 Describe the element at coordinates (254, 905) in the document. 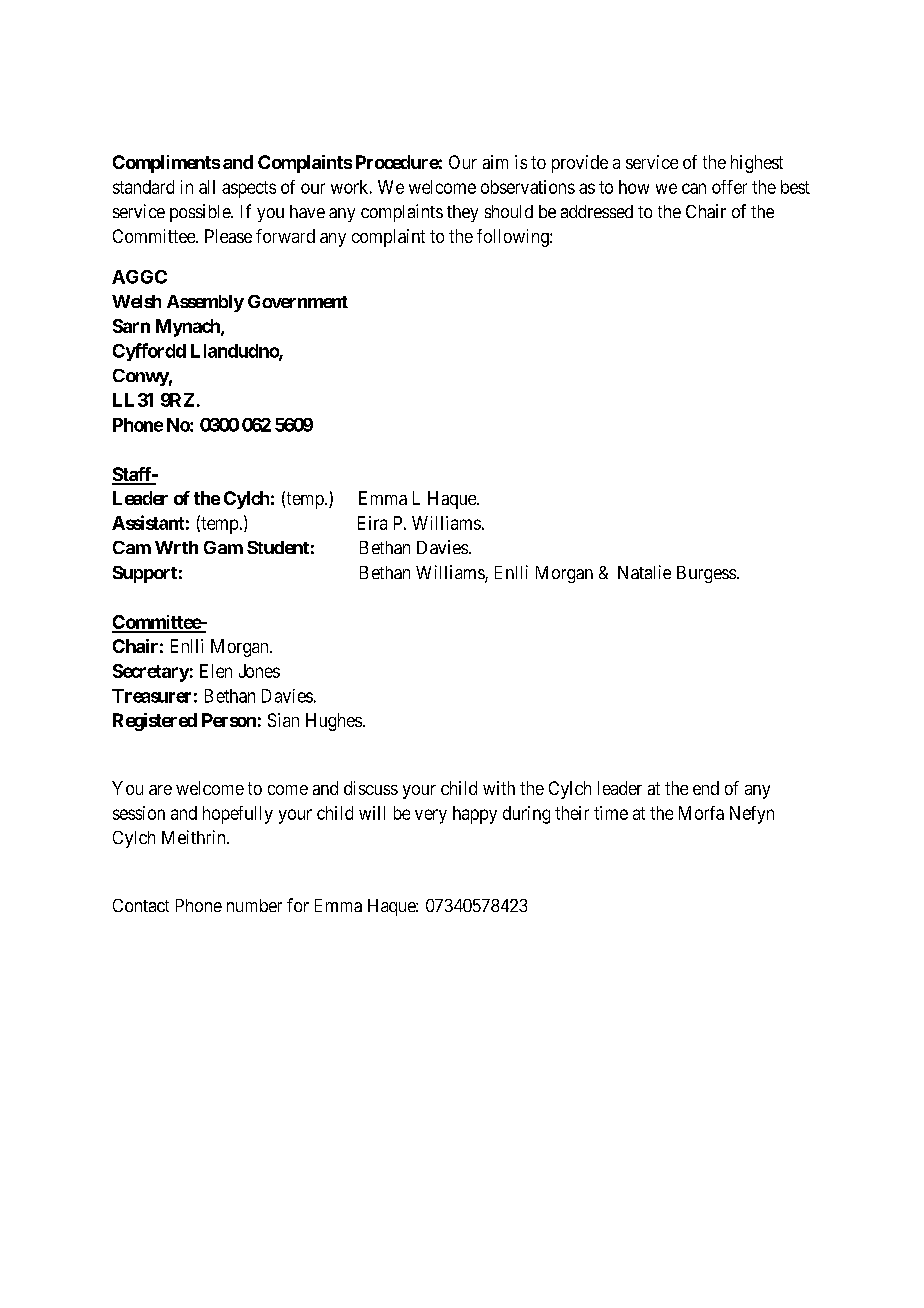

I see `number` at that location.
